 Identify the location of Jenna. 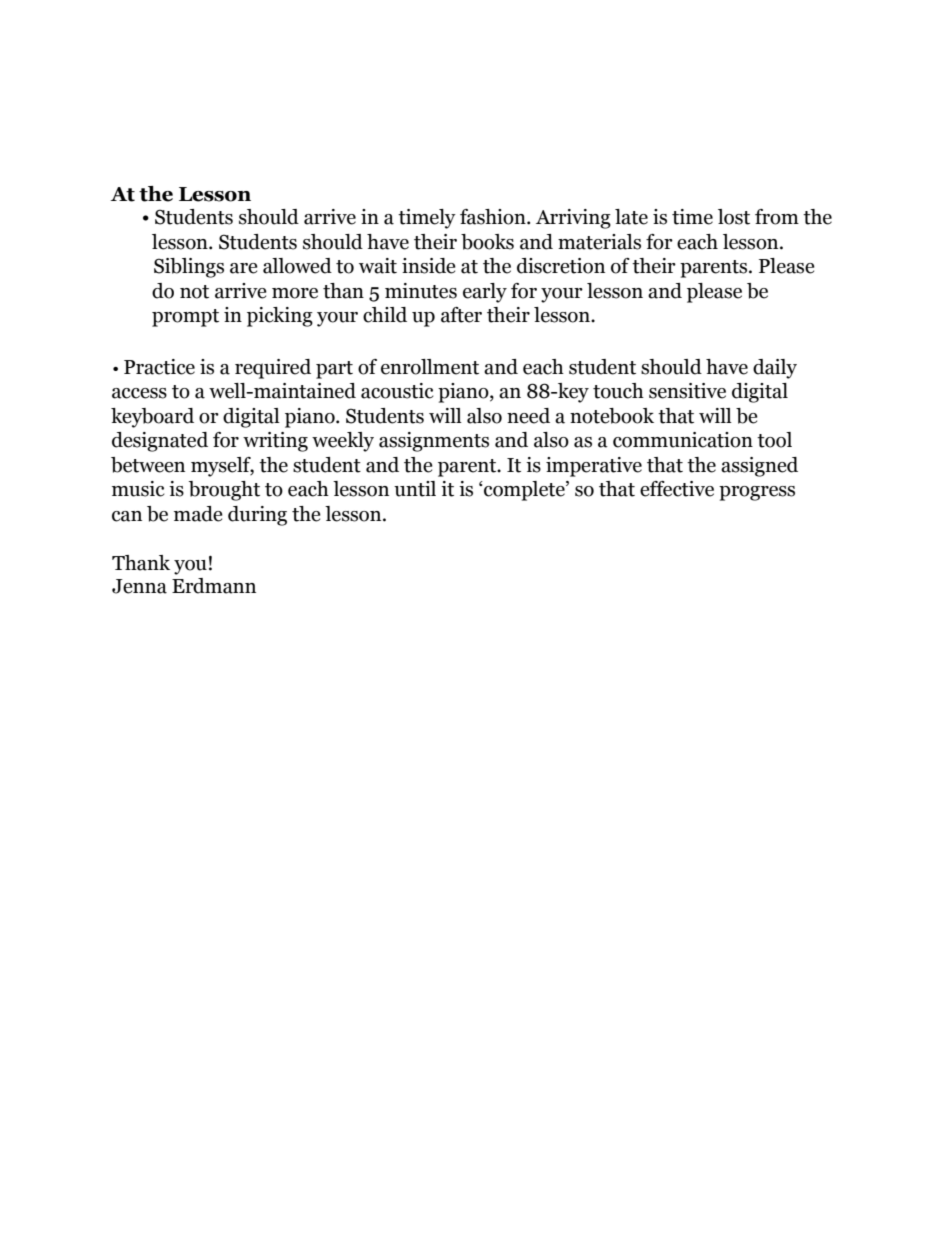
(139, 586).
